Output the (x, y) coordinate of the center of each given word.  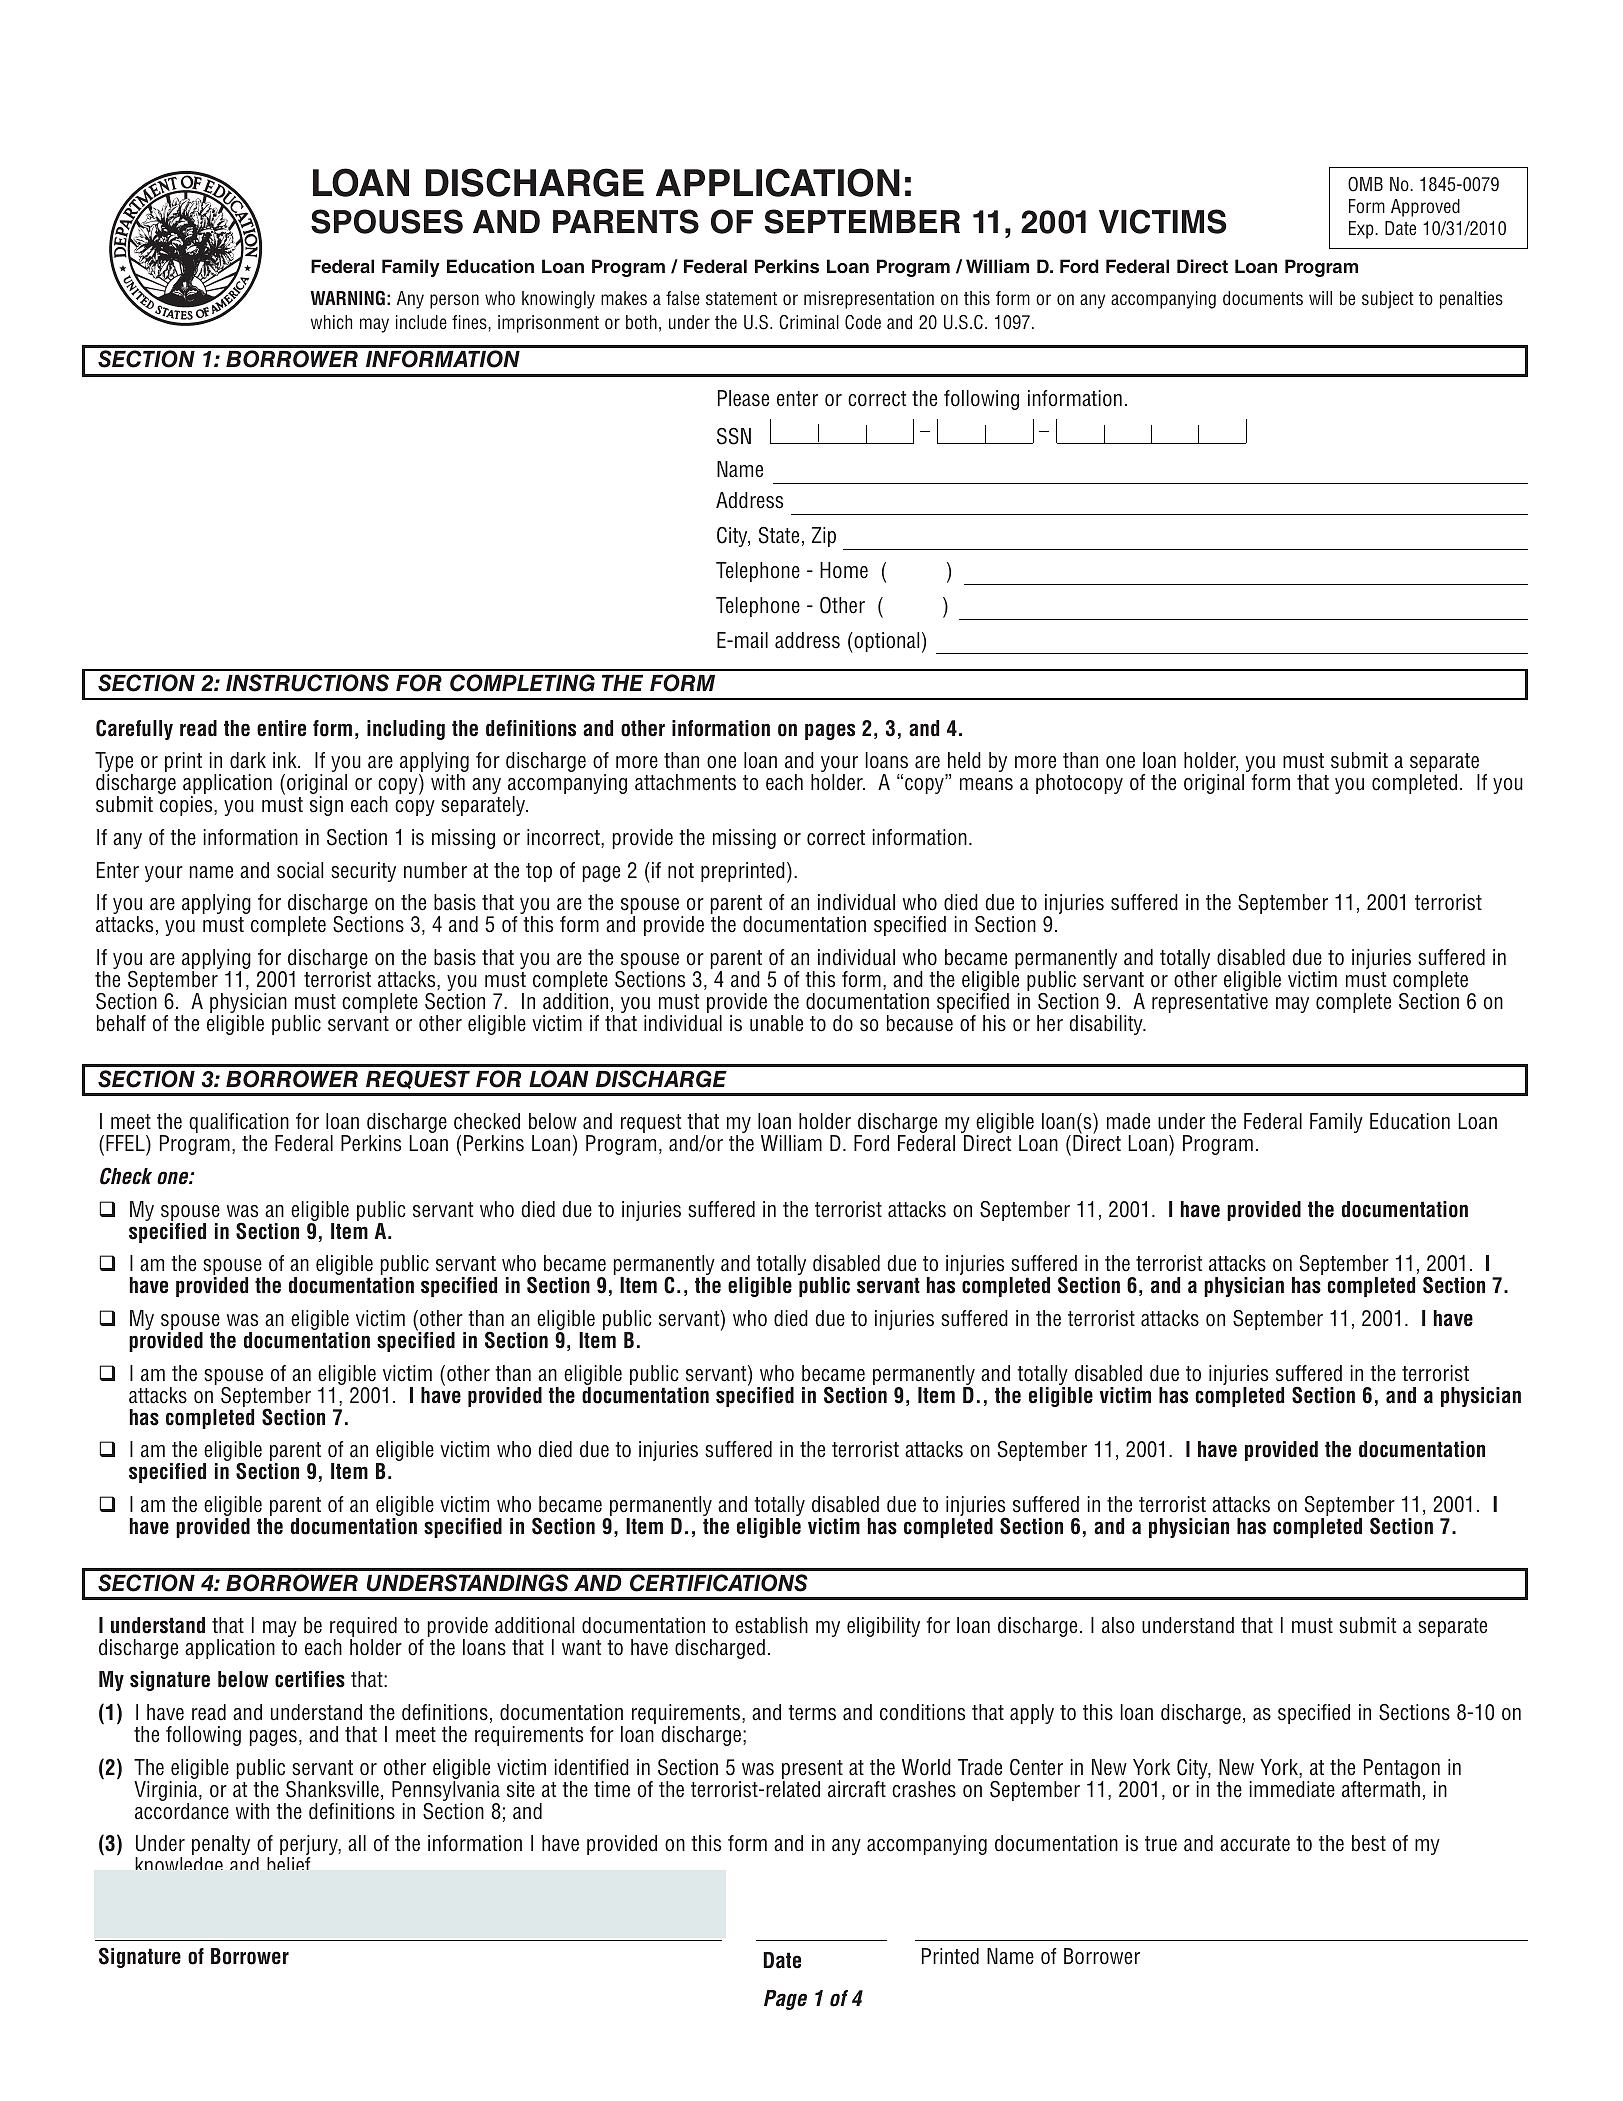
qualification (239, 1124)
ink (286, 760)
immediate (1292, 1789)
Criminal (809, 322)
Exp (1362, 230)
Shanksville (332, 1789)
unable (776, 1023)
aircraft (857, 1789)
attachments (685, 782)
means (986, 784)
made (1128, 1121)
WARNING (348, 298)
